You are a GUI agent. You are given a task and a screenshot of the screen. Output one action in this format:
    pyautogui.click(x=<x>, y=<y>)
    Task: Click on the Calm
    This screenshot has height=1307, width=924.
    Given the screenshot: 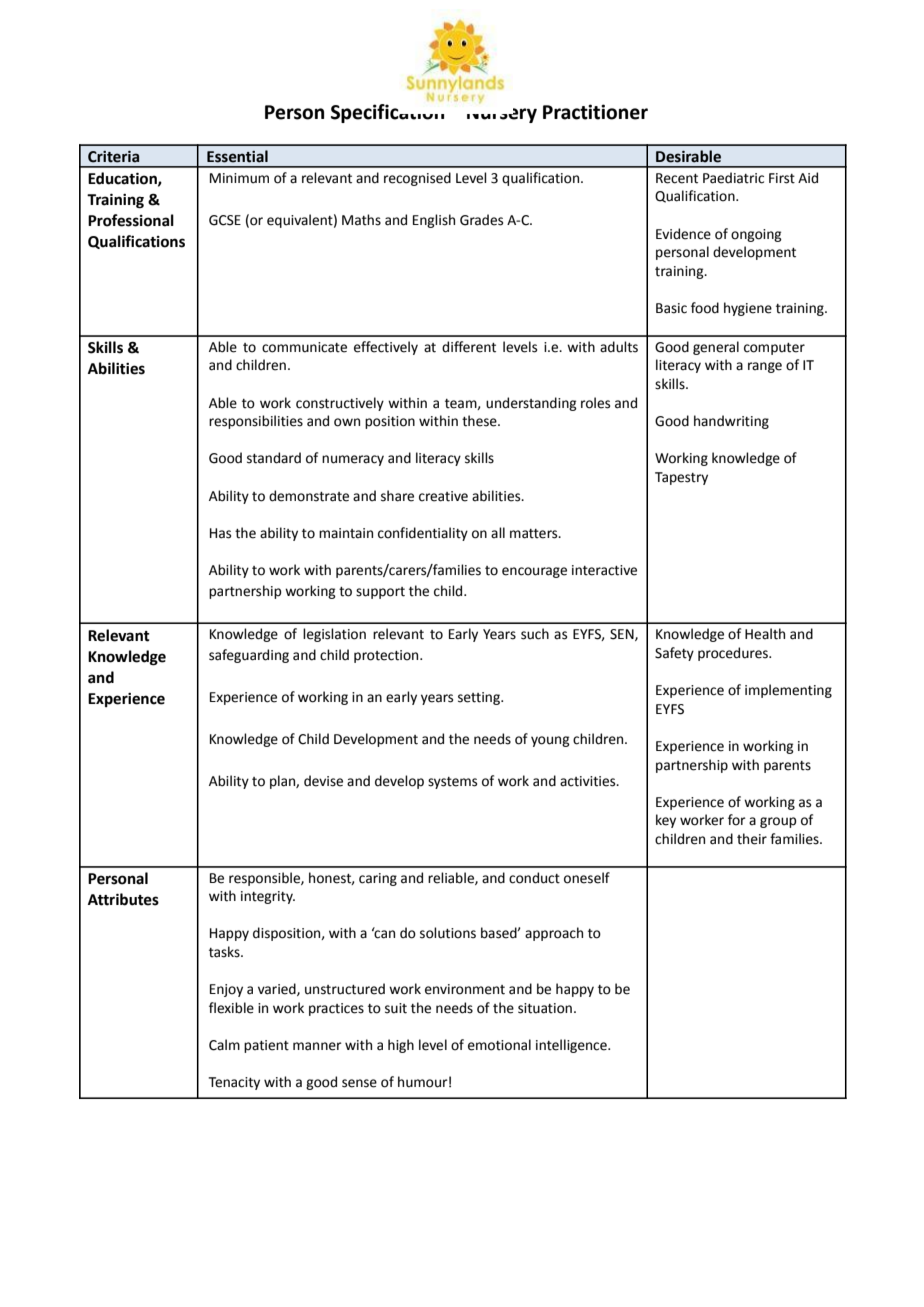 What is the action you would take?
    pyautogui.click(x=224, y=1045)
